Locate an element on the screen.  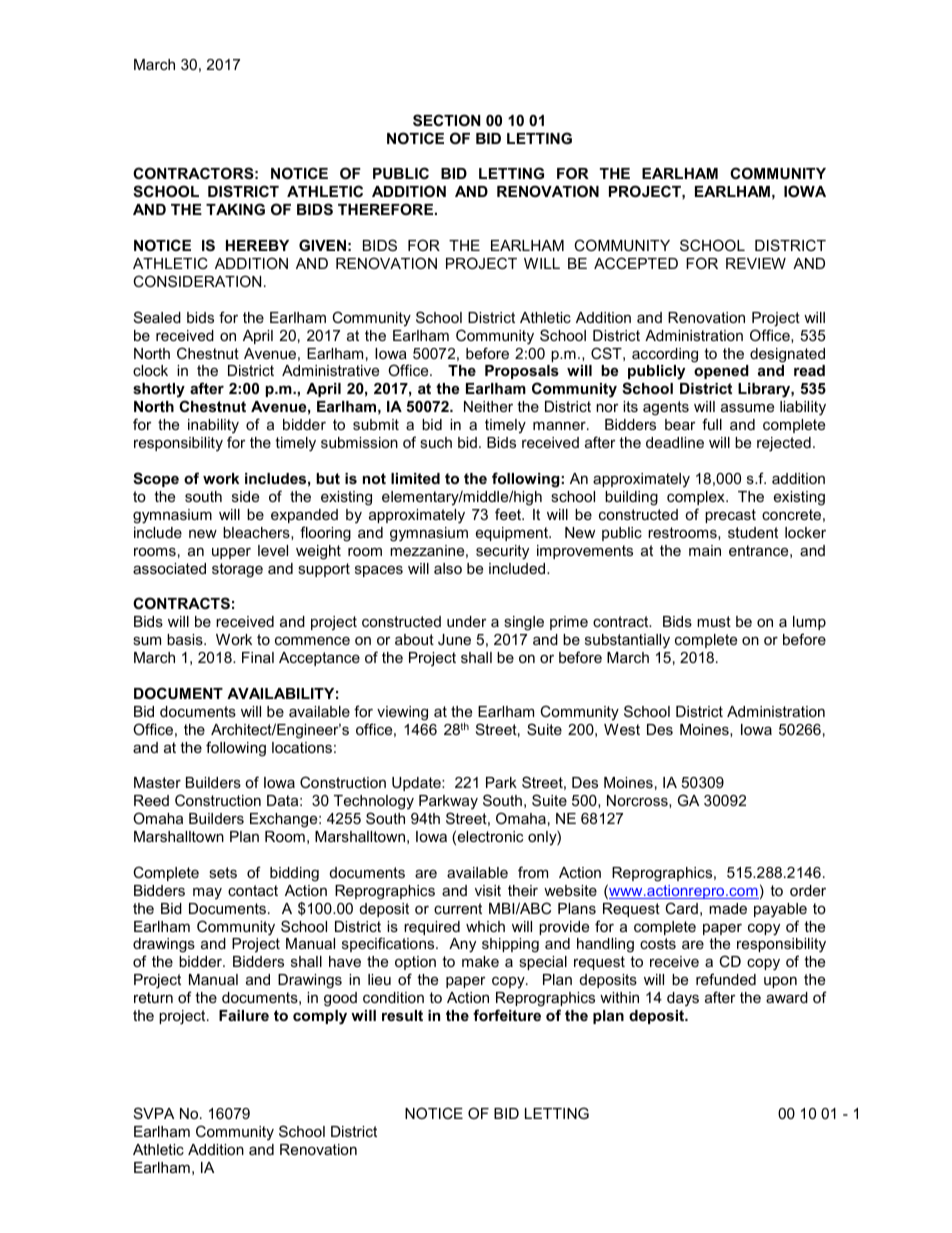
main is located at coordinates (705, 550).
